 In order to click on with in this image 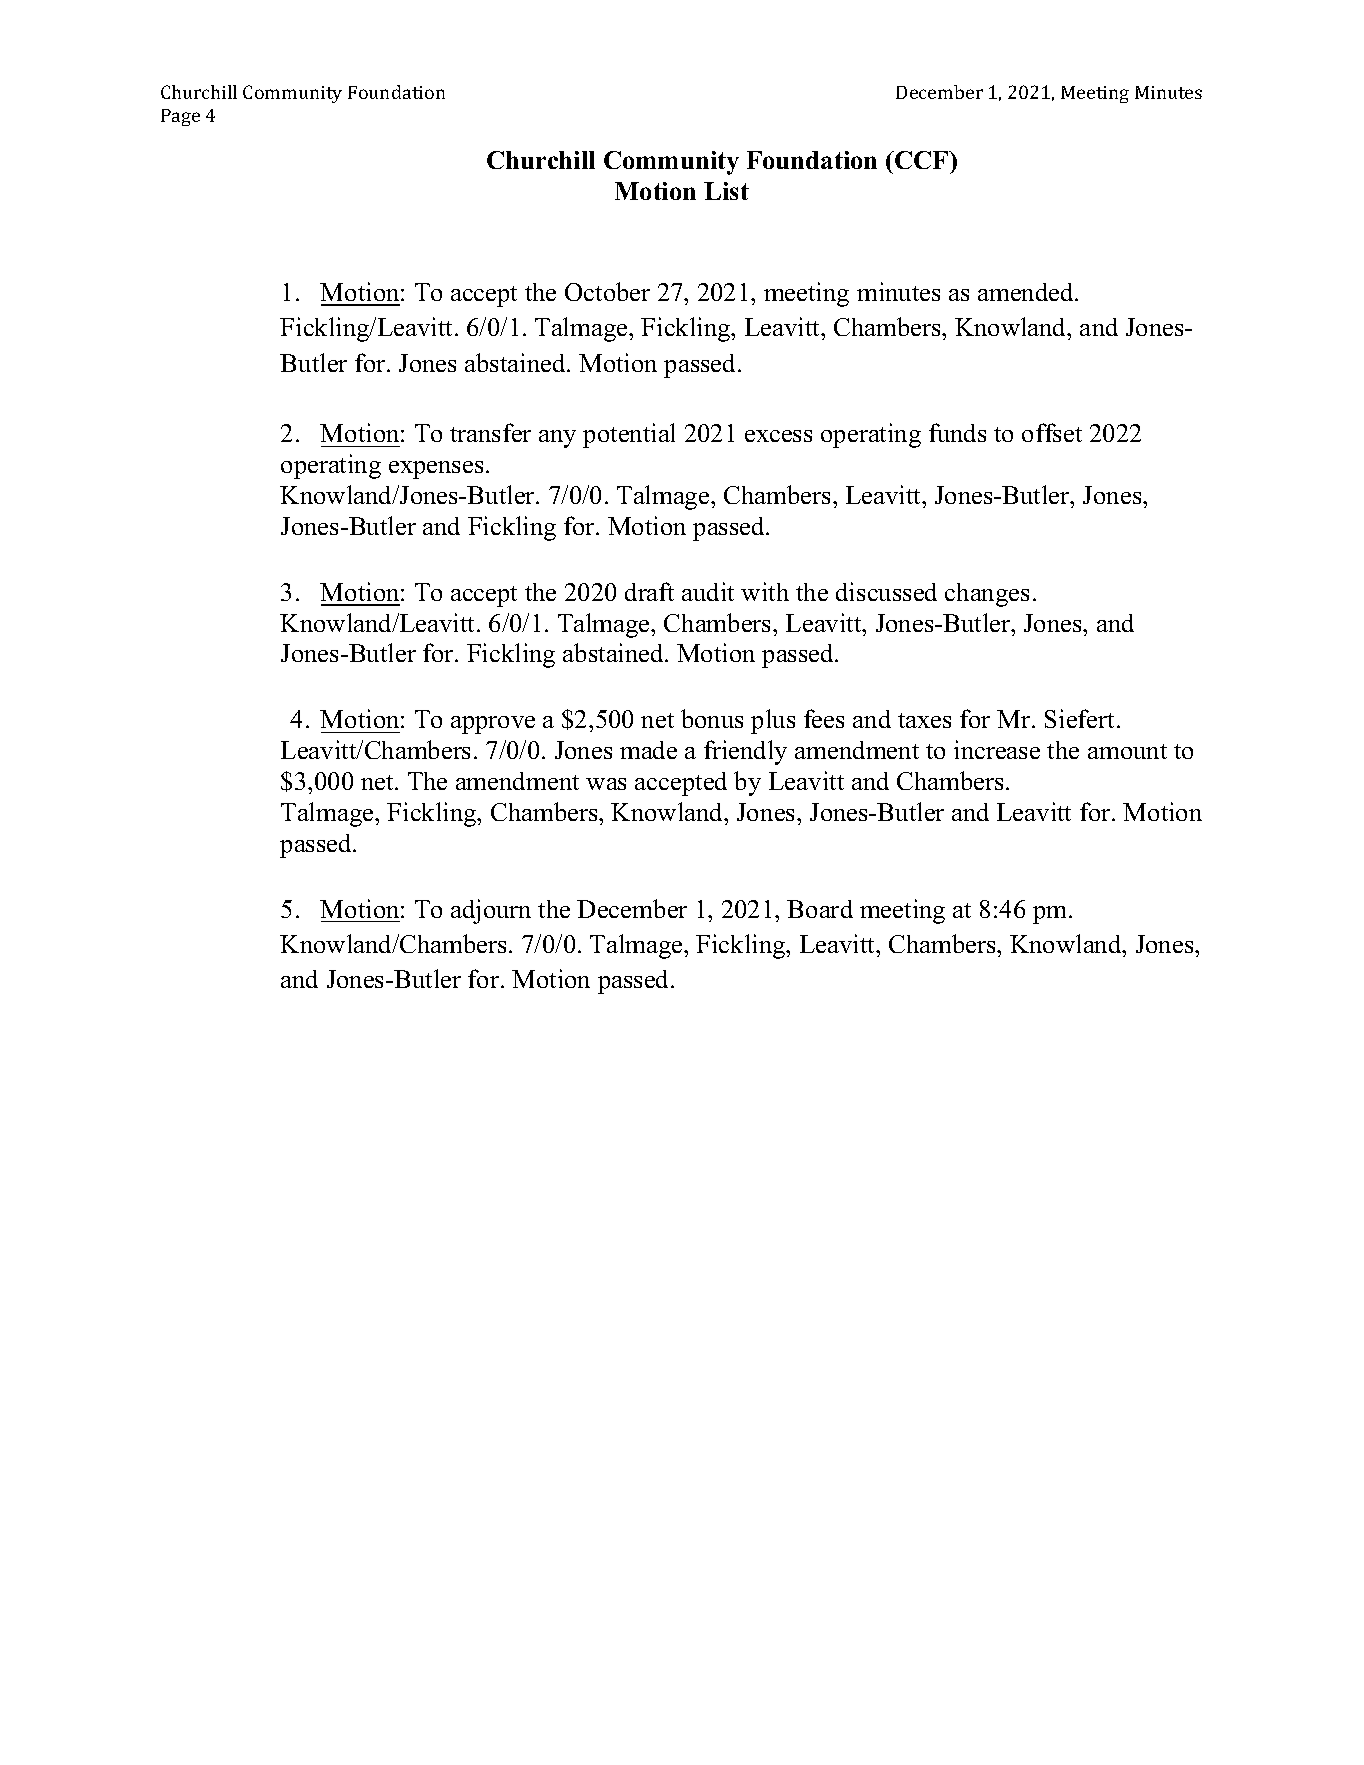, I will do `click(765, 591)`.
